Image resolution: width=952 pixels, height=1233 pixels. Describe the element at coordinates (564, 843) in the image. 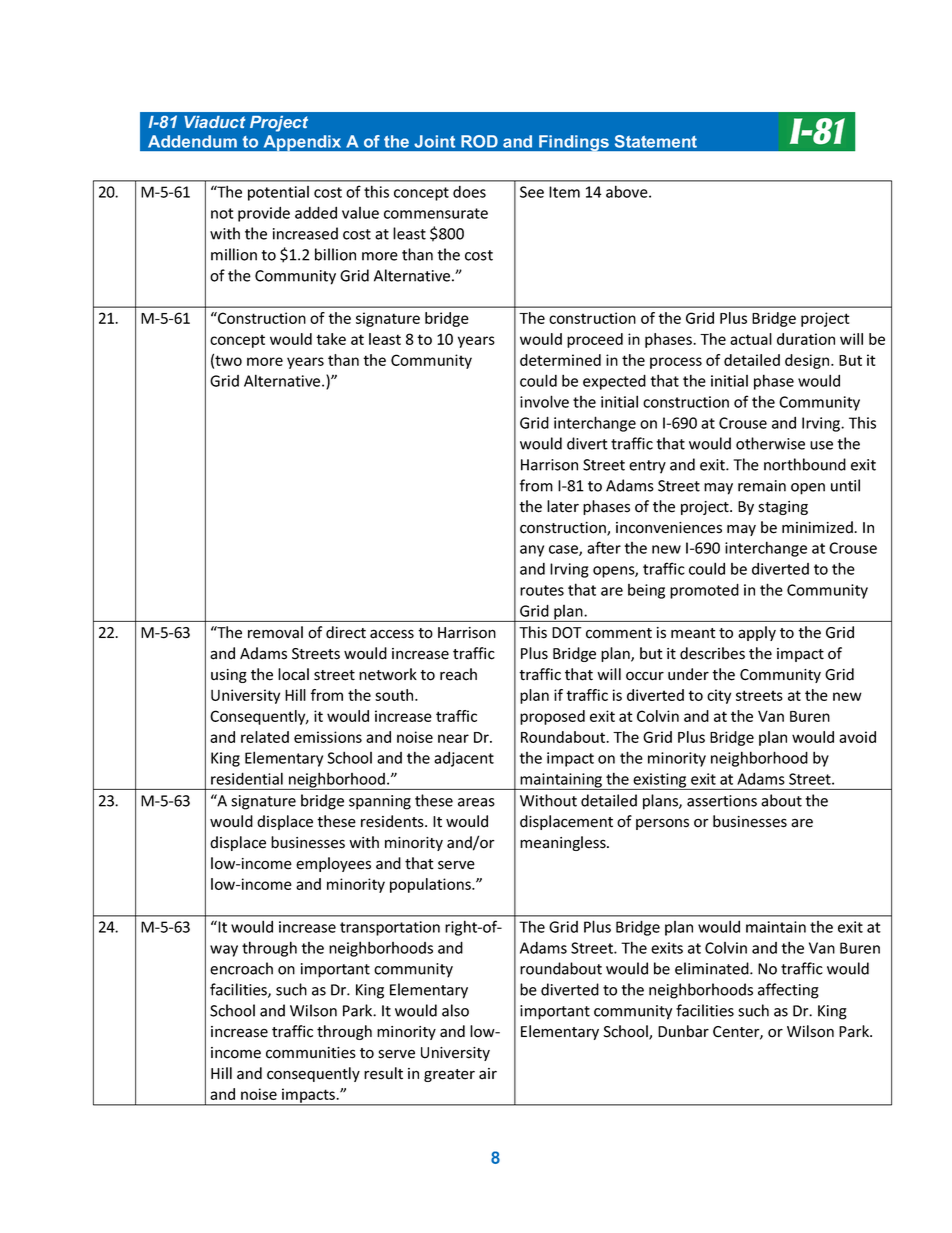

I see `meaningless` at that location.
